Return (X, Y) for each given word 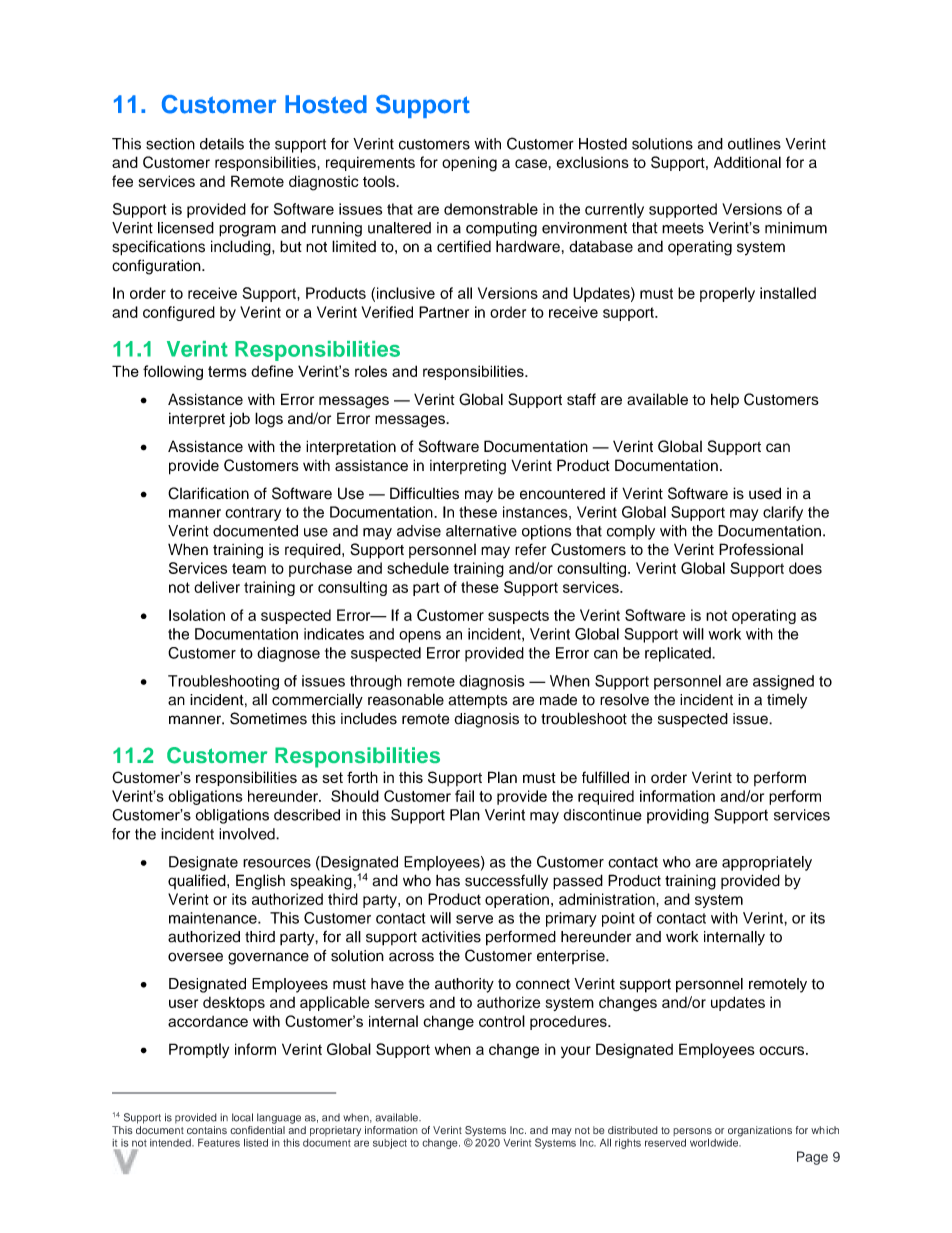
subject (390, 1143)
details (222, 144)
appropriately (767, 863)
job (239, 419)
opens (420, 637)
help (725, 400)
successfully (506, 882)
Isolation (197, 615)
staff (581, 399)
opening (469, 164)
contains (207, 1130)
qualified (198, 881)
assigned (783, 682)
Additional (747, 162)
